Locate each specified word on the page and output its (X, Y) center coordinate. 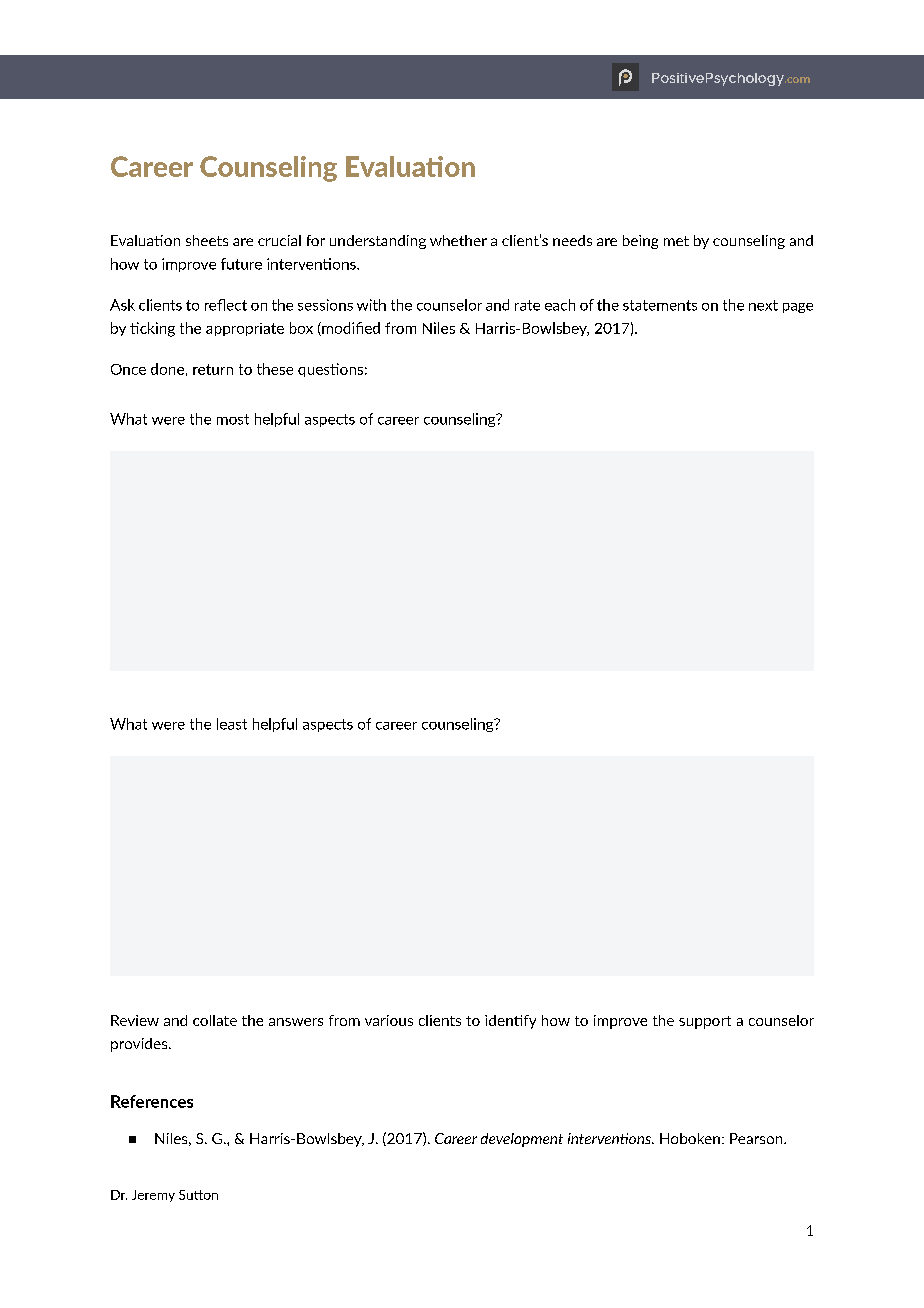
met (676, 241)
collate (215, 1020)
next (763, 305)
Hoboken (690, 1138)
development (522, 1140)
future (241, 264)
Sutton (198, 1195)
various (389, 1020)
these (275, 369)
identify (510, 1022)
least (232, 724)
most (233, 419)
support (705, 1022)
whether (458, 240)
